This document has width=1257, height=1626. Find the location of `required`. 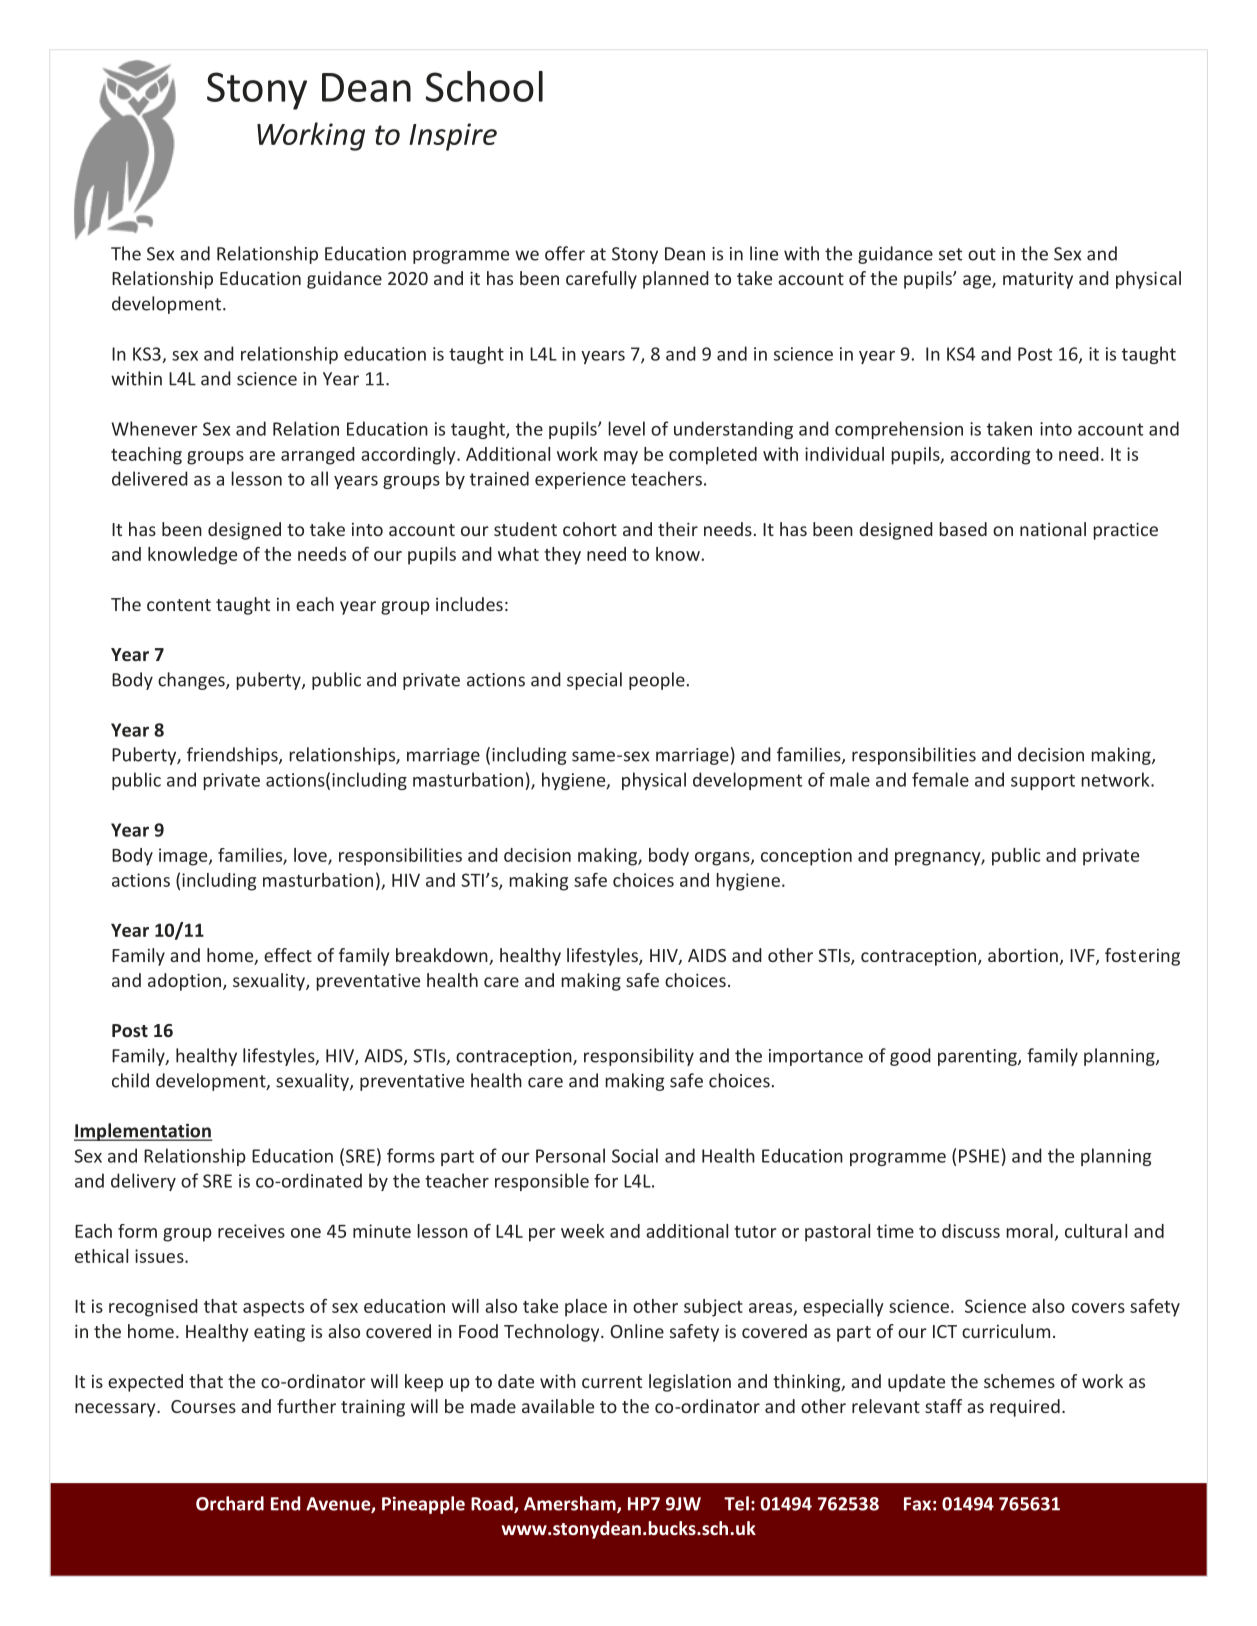

required is located at coordinates (1025, 1408).
